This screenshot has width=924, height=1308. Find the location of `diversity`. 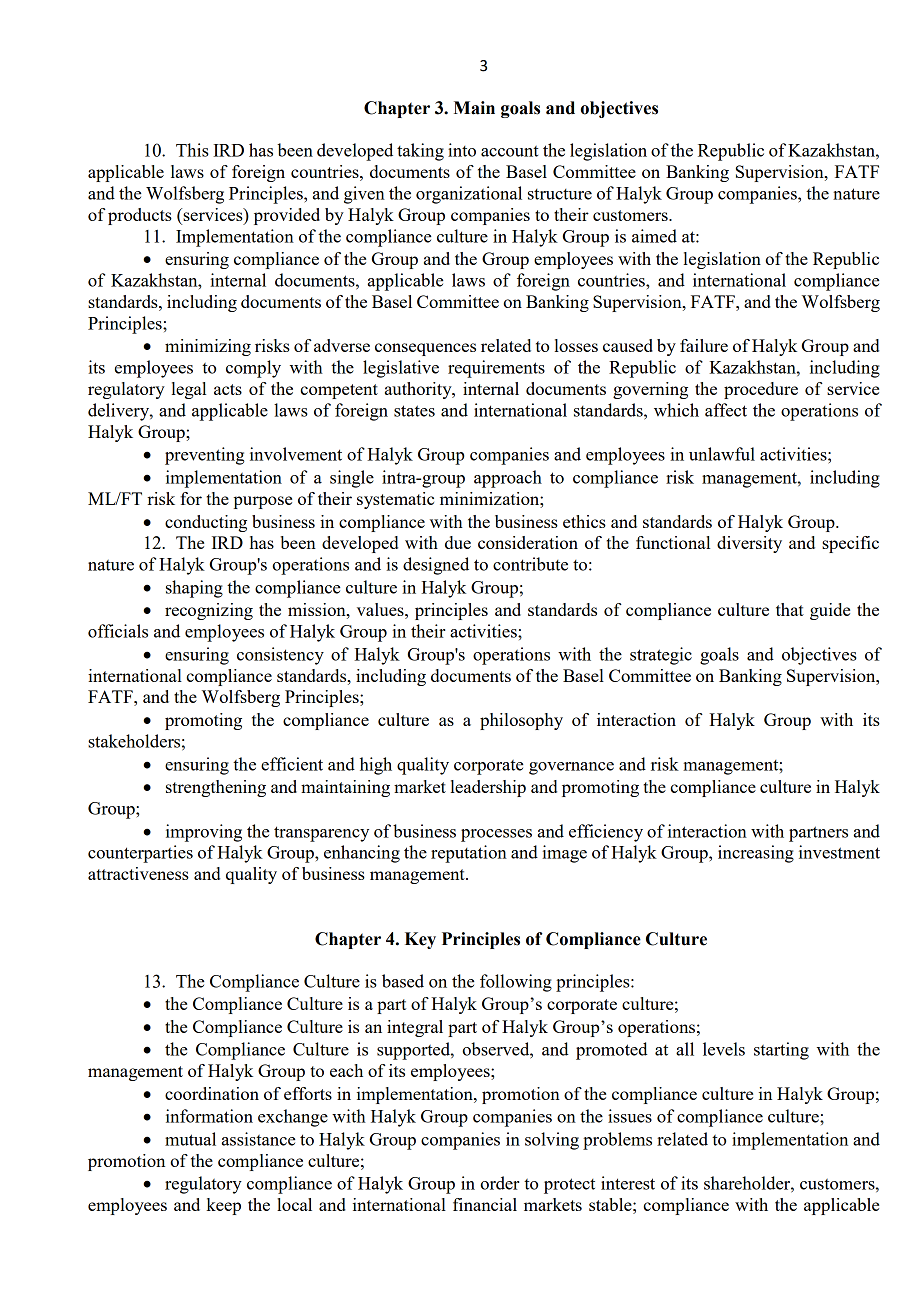

diversity is located at coordinates (749, 544).
